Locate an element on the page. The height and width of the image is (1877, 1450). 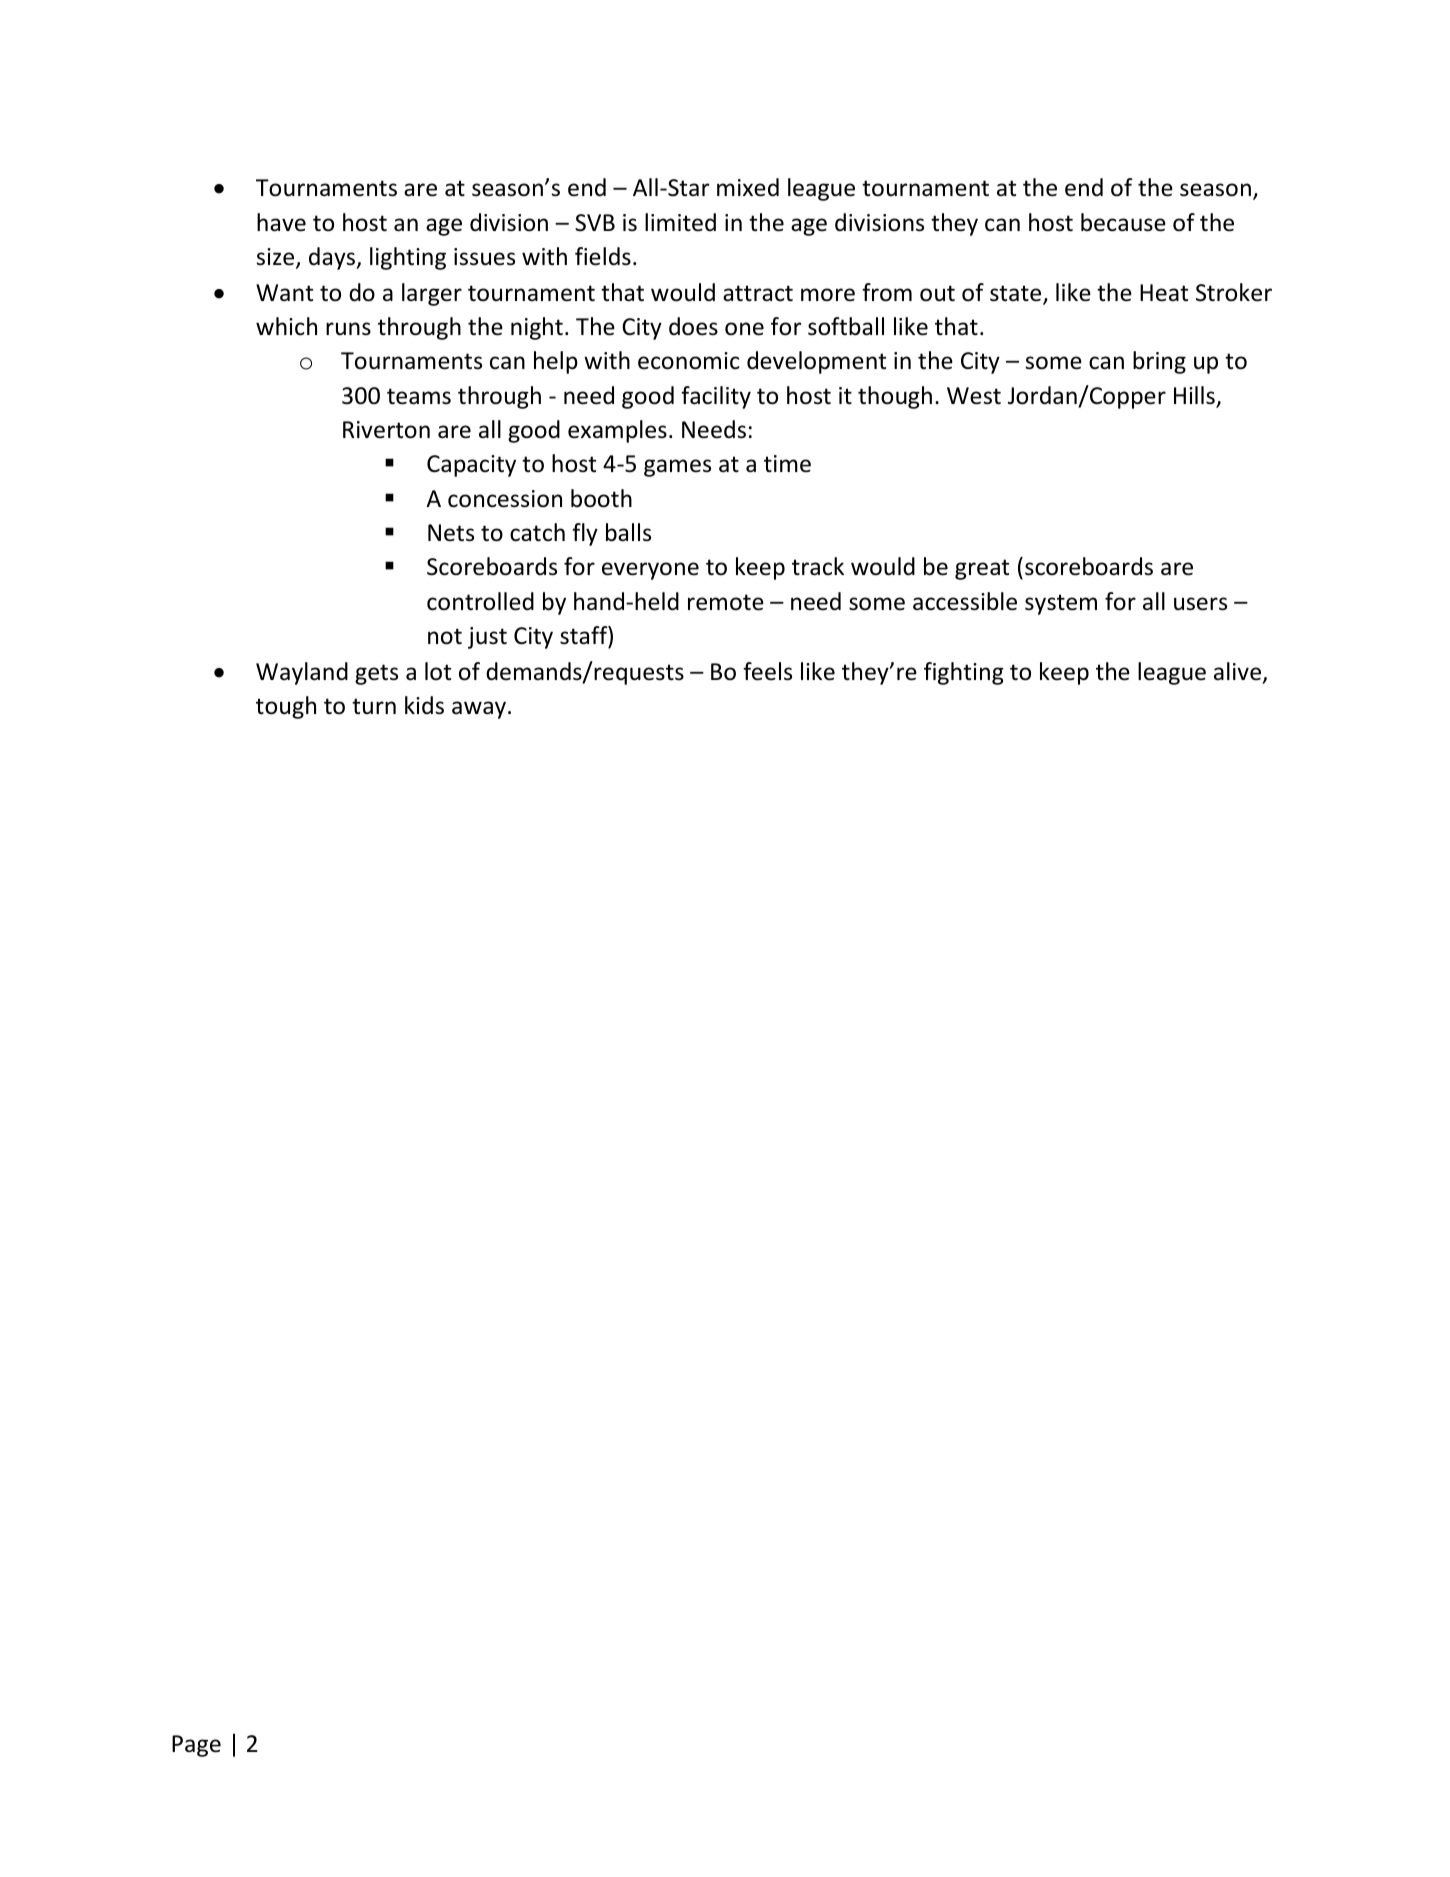
kids is located at coordinates (424, 705).
